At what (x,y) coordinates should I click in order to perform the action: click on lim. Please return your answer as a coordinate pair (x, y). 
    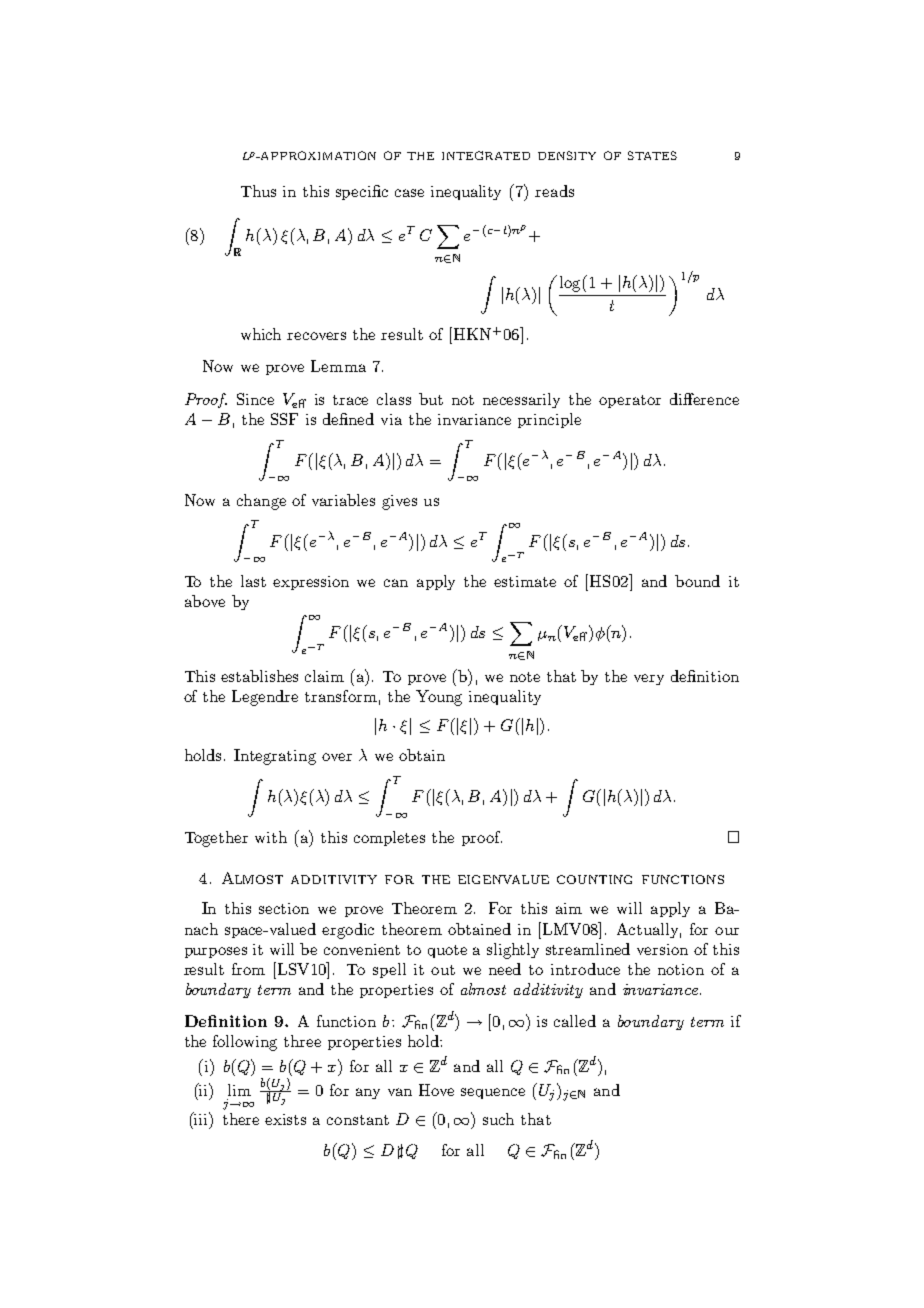
    Looking at the image, I should click on (239, 1090).
